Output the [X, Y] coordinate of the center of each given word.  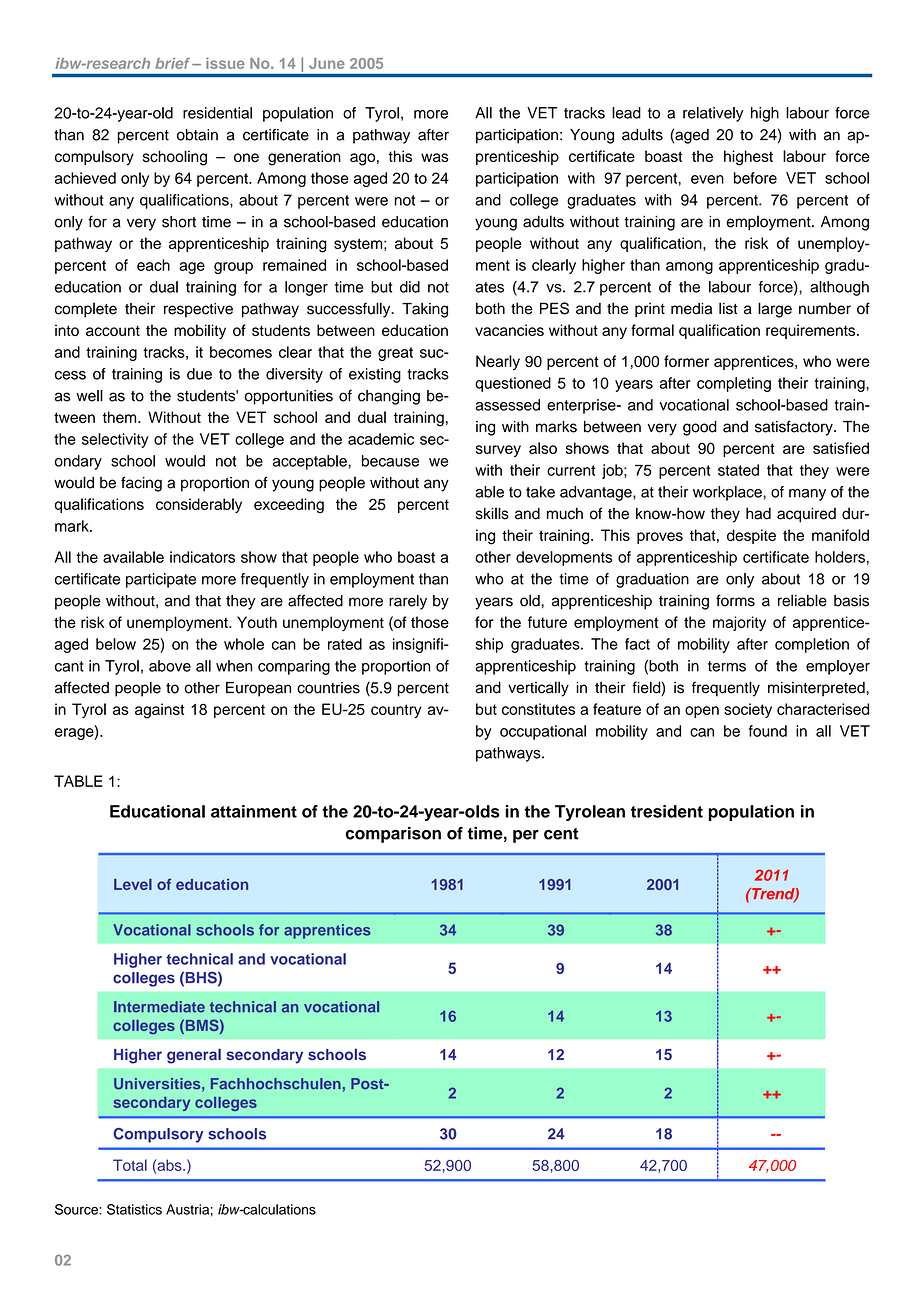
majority [739, 623]
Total [130, 1165]
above [170, 666]
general [194, 1056]
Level [133, 884]
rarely [408, 602]
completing [734, 384]
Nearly [498, 362]
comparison [393, 835]
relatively [713, 114]
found [768, 731]
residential [217, 113]
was [435, 157]
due [199, 374]
